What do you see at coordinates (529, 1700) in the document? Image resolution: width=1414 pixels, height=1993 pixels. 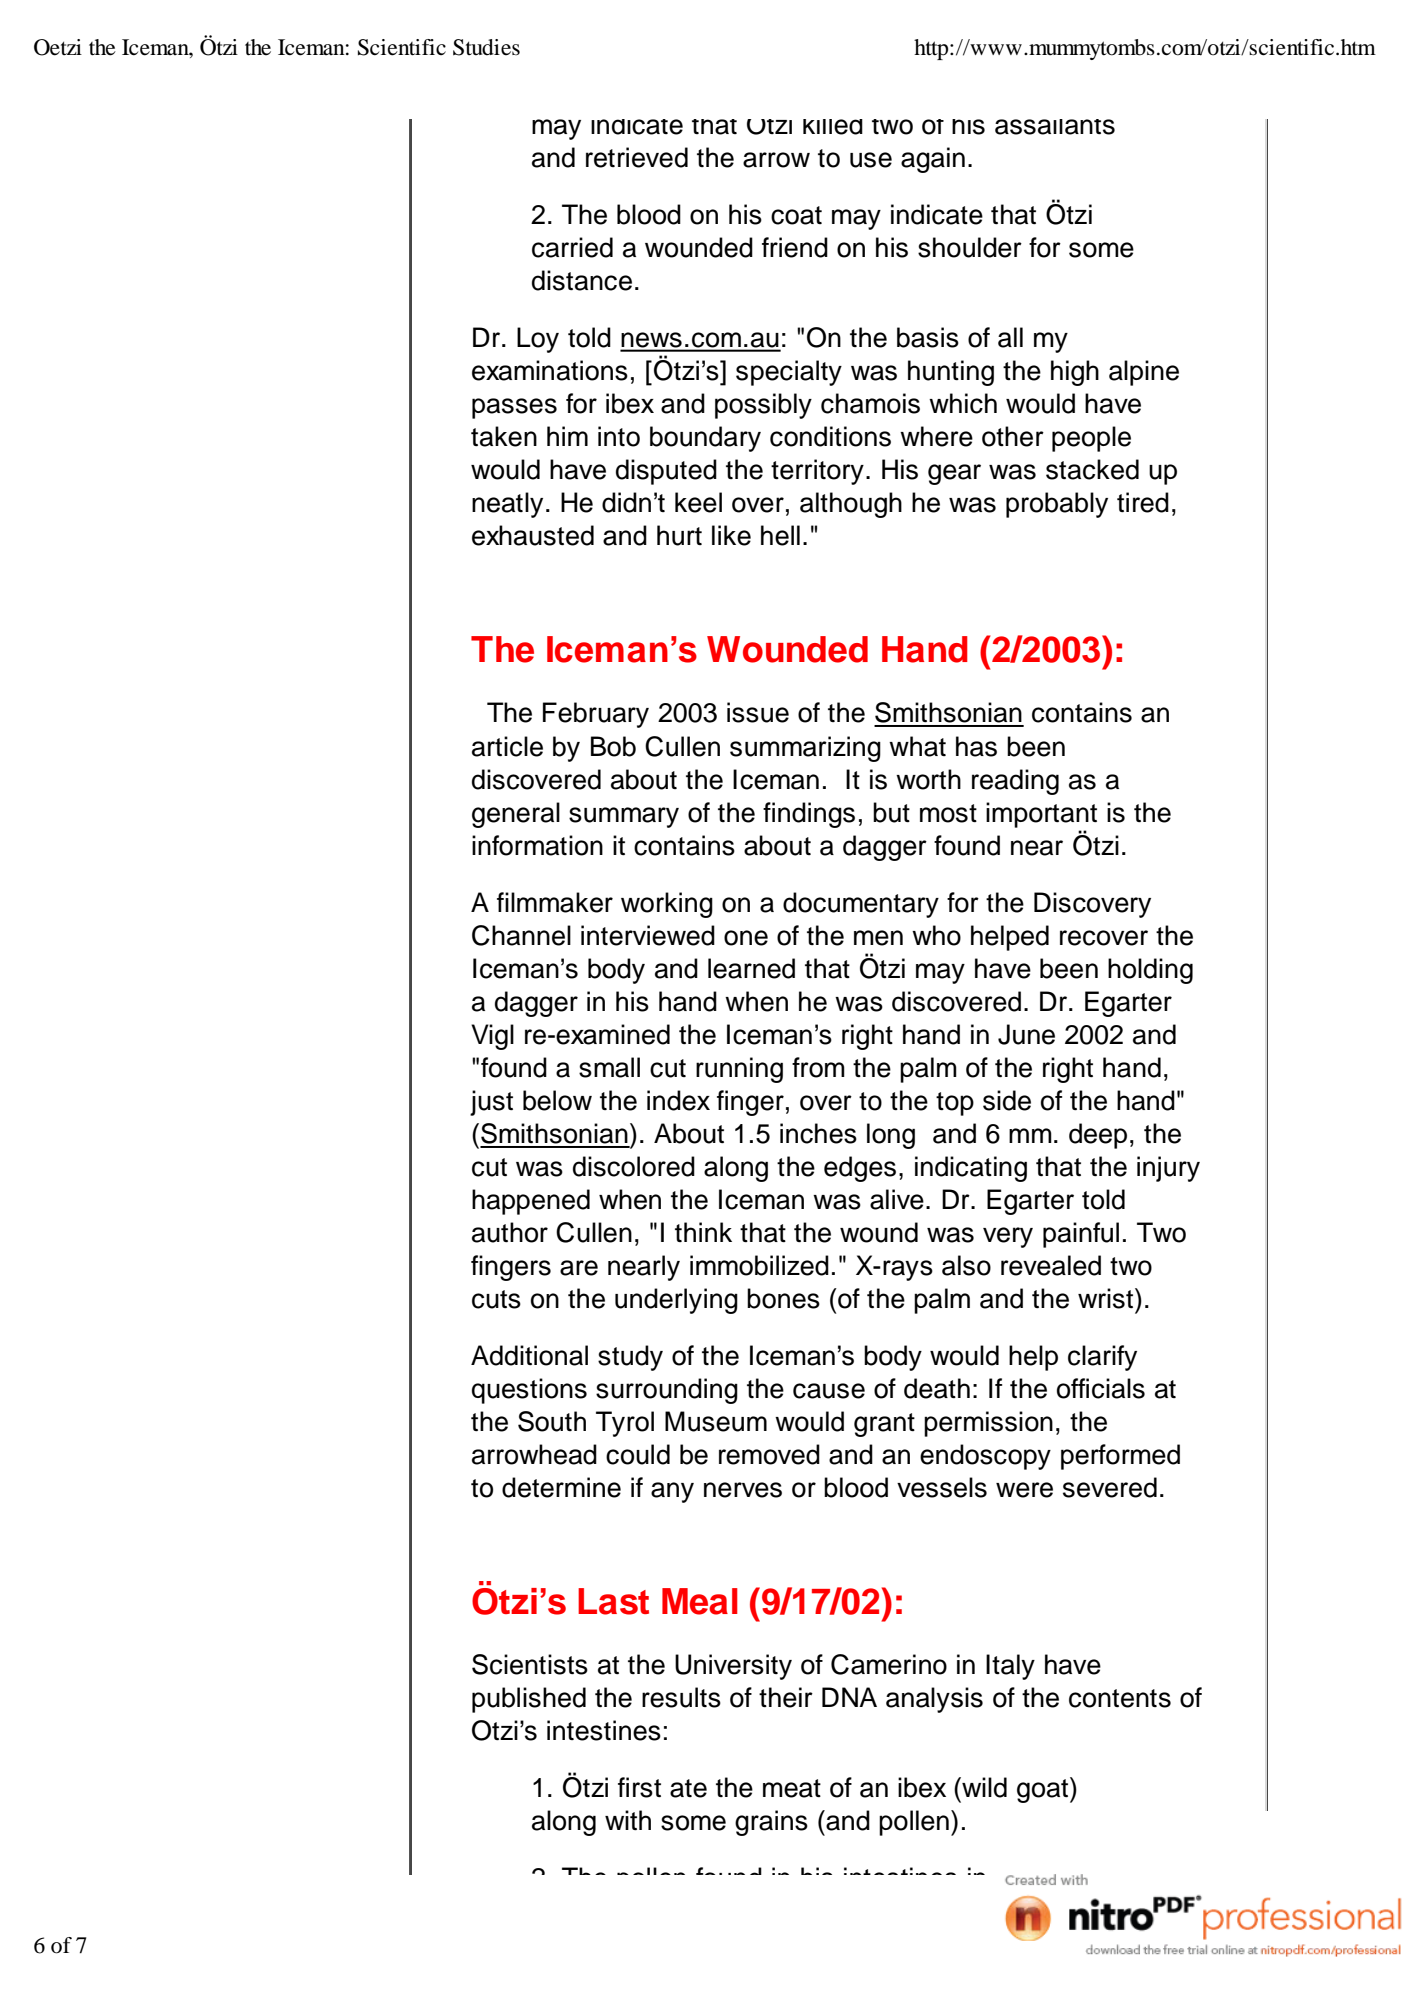 I see `published` at bounding box center [529, 1700].
